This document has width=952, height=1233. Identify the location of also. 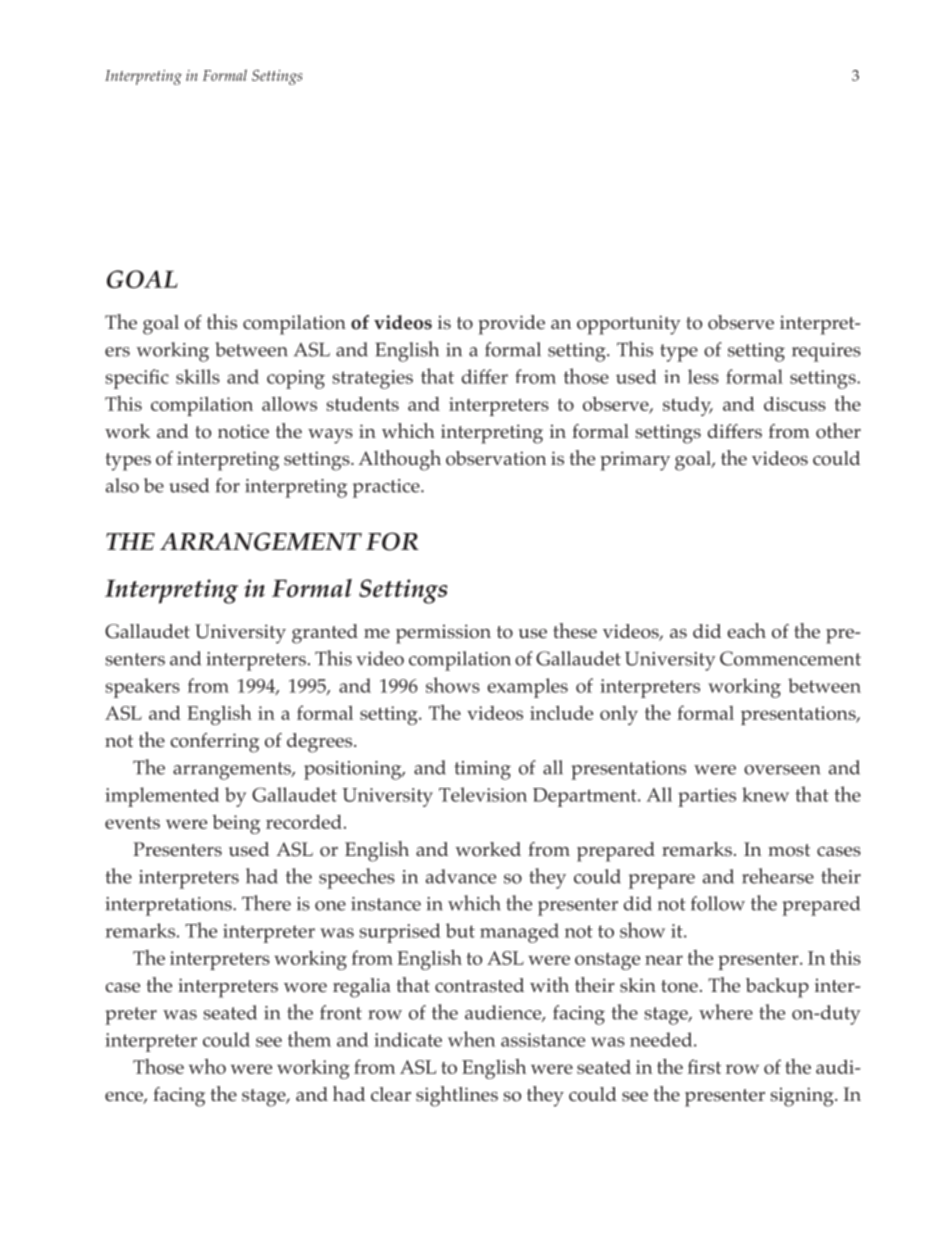
(122, 485).
